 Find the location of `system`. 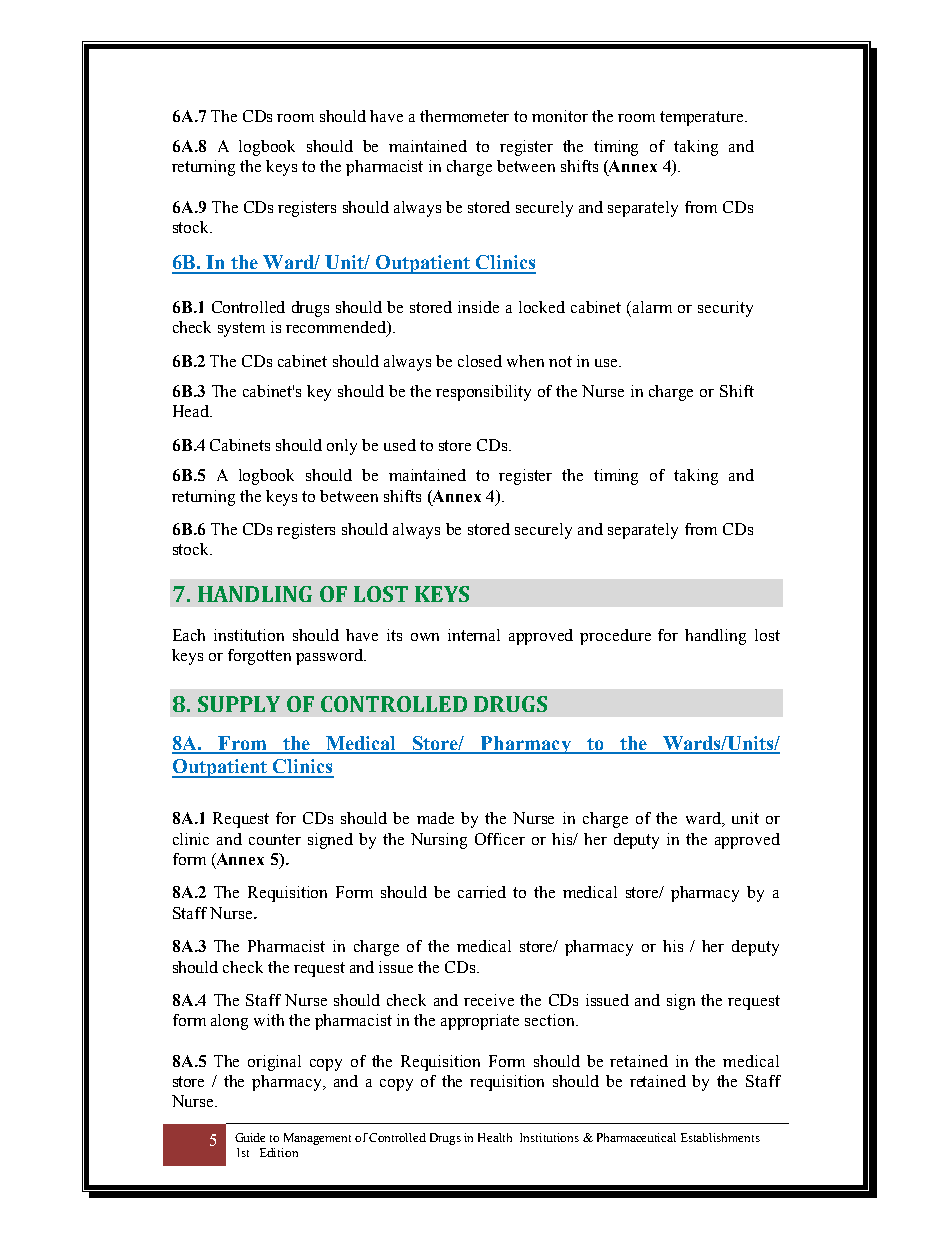

system is located at coordinates (241, 329).
